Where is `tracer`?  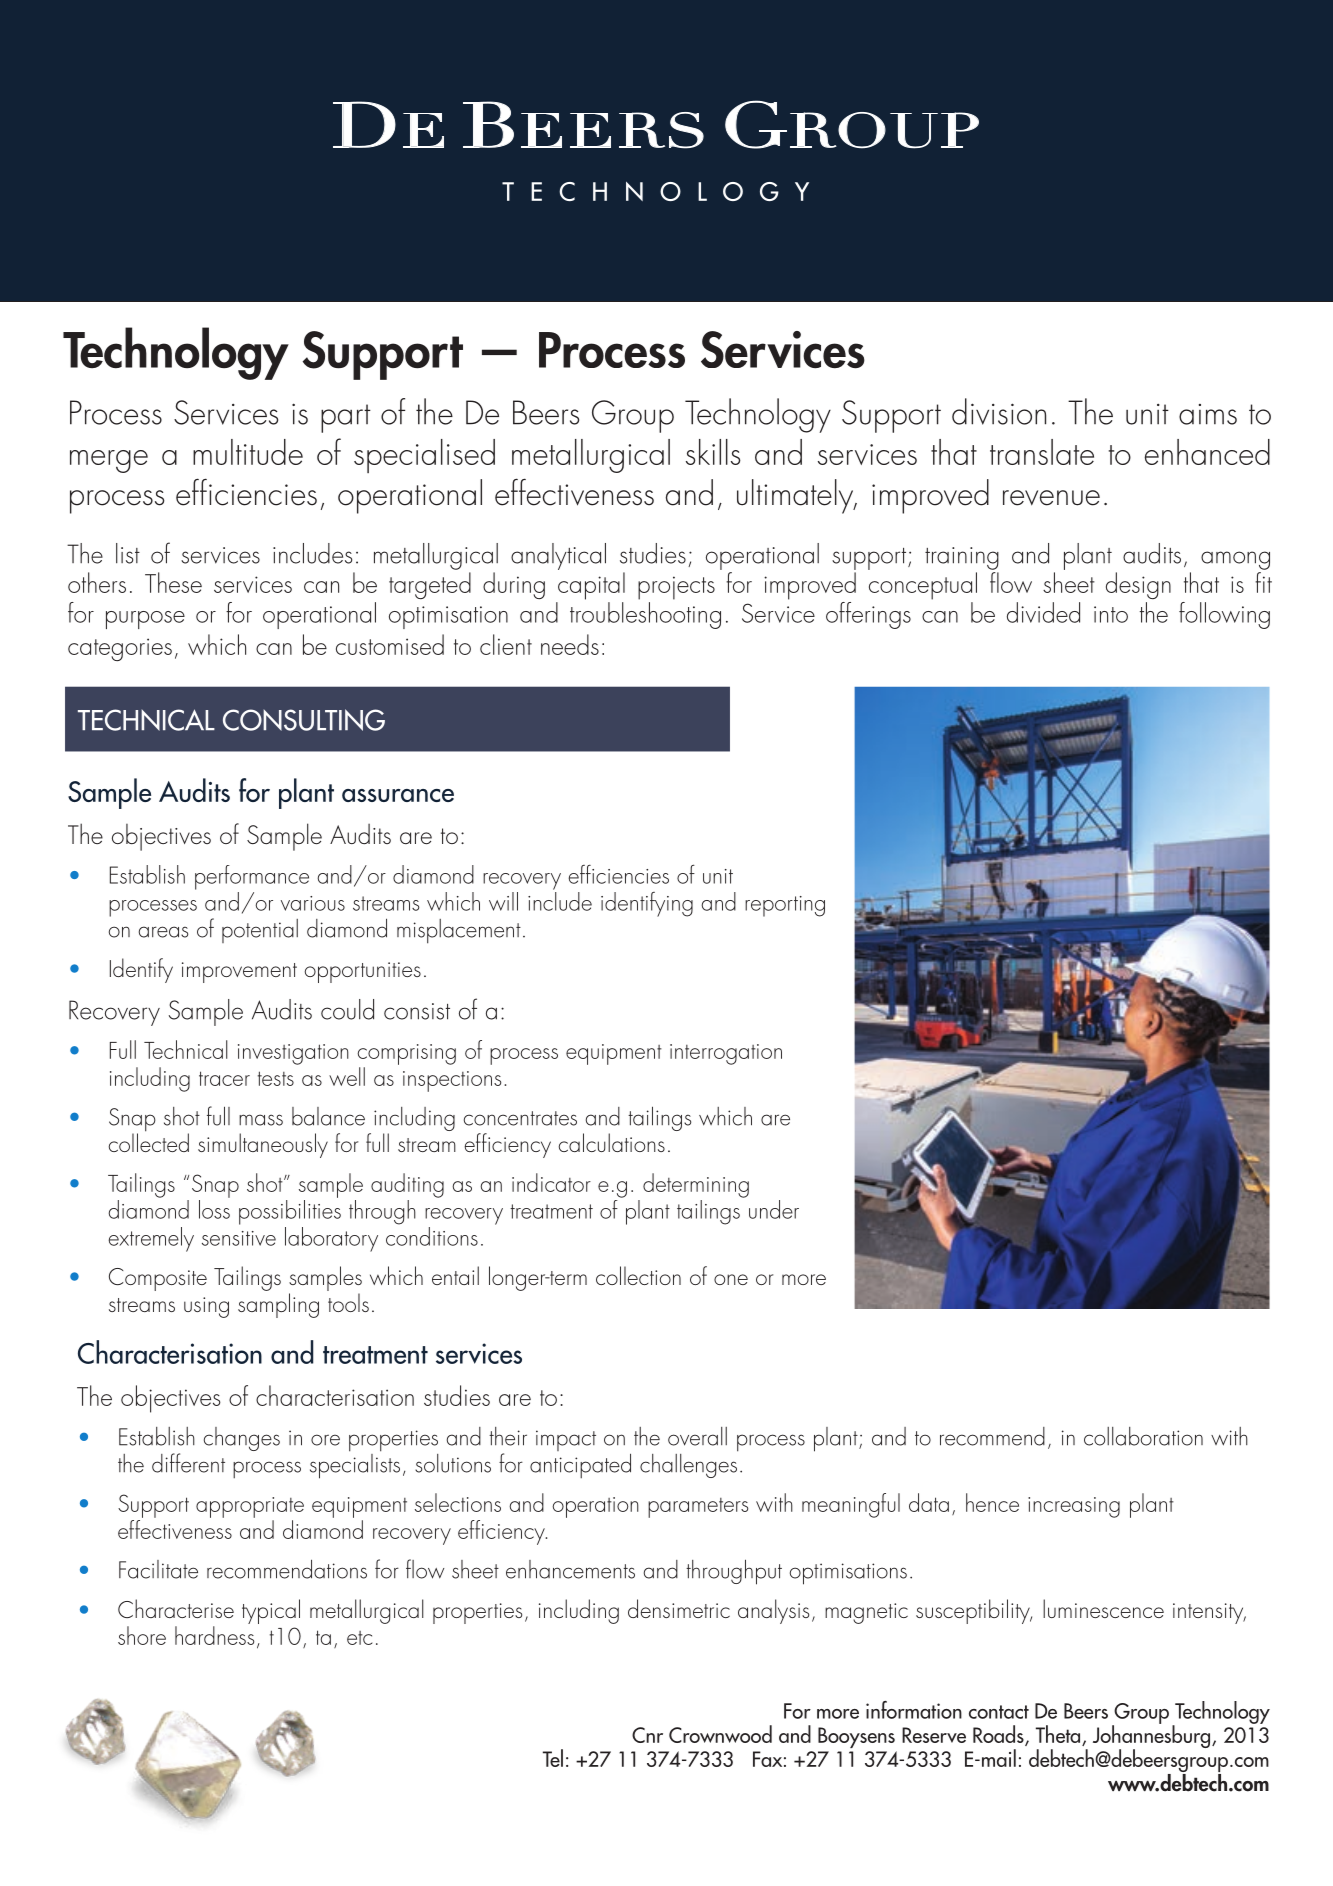 tracer is located at coordinates (224, 1078).
